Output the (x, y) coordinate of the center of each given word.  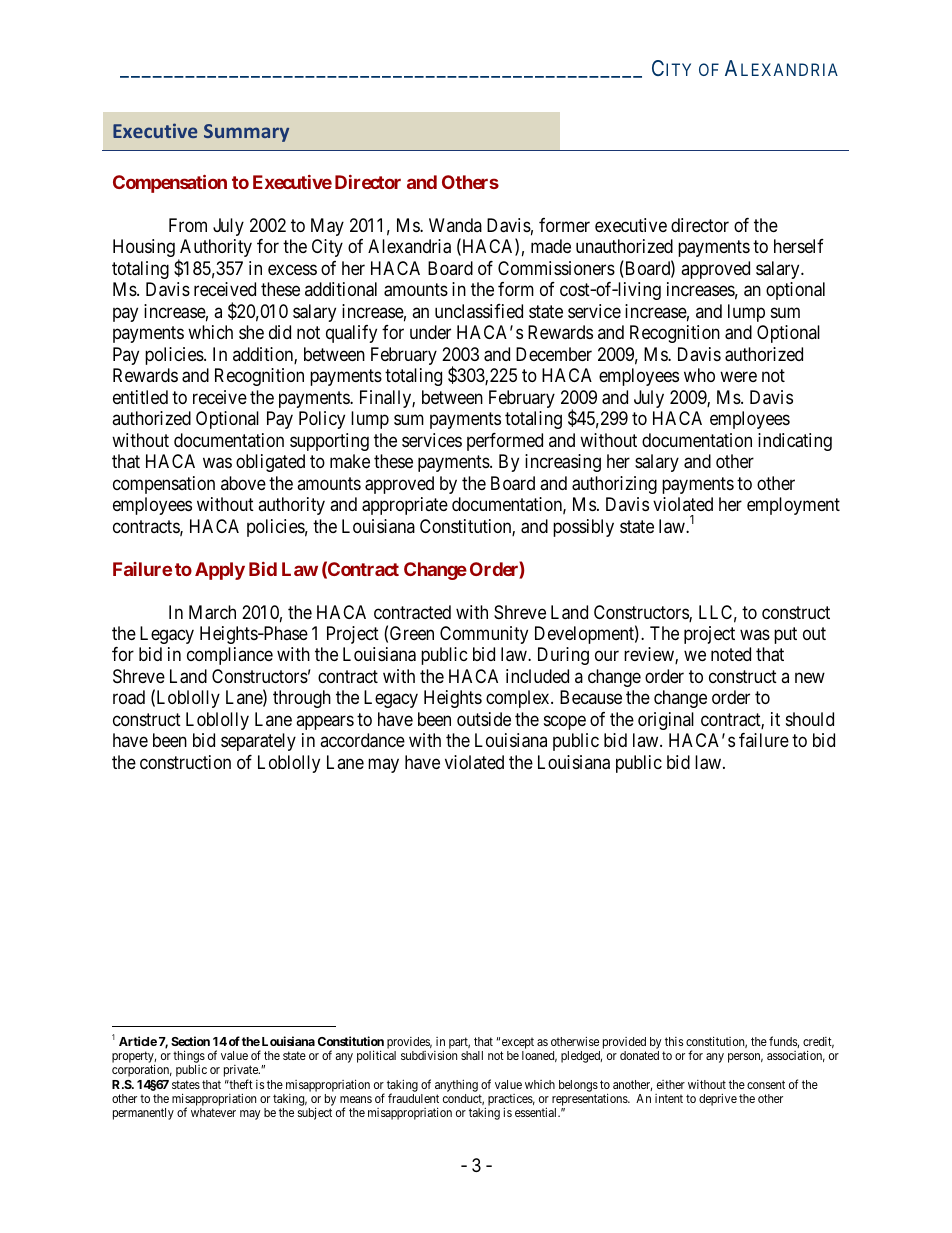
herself (799, 246)
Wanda (455, 225)
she (251, 332)
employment (793, 506)
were (738, 377)
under (430, 332)
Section (190, 1041)
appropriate (405, 506)
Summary (246, 133)
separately (258, 742)
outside (484, 719)
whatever (213, 1112)
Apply (220, 571)
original (666, 721)
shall (472, 1055)
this (674, 1041)
